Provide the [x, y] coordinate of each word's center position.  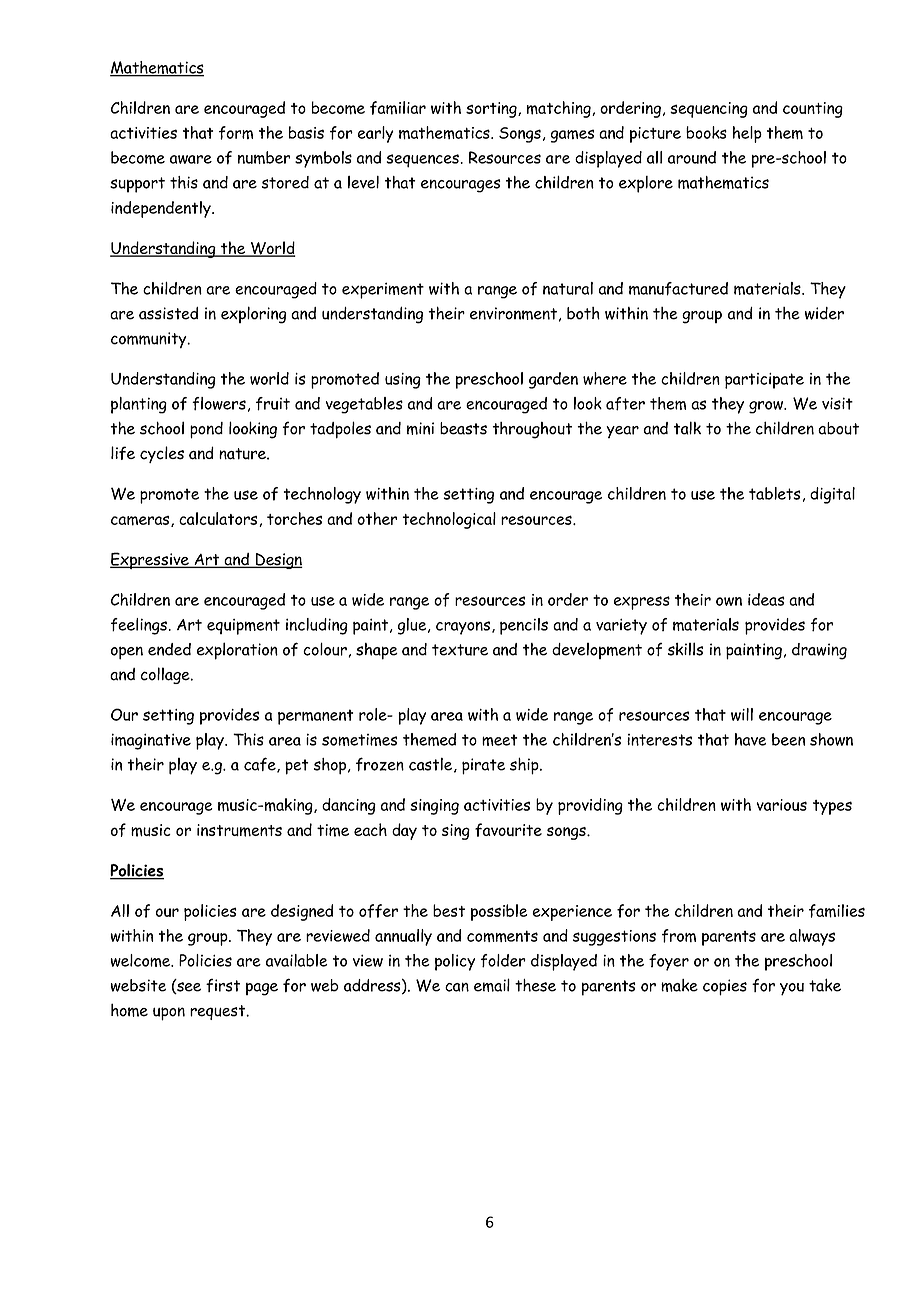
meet [500, 740]
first [223, 985]
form [236, 133]
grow [767, 407]
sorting [492, 110]
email [492, 985]
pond [206, 430]
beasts [463, 428]
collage [166, 675]
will [742, 714]
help [747, 134]
